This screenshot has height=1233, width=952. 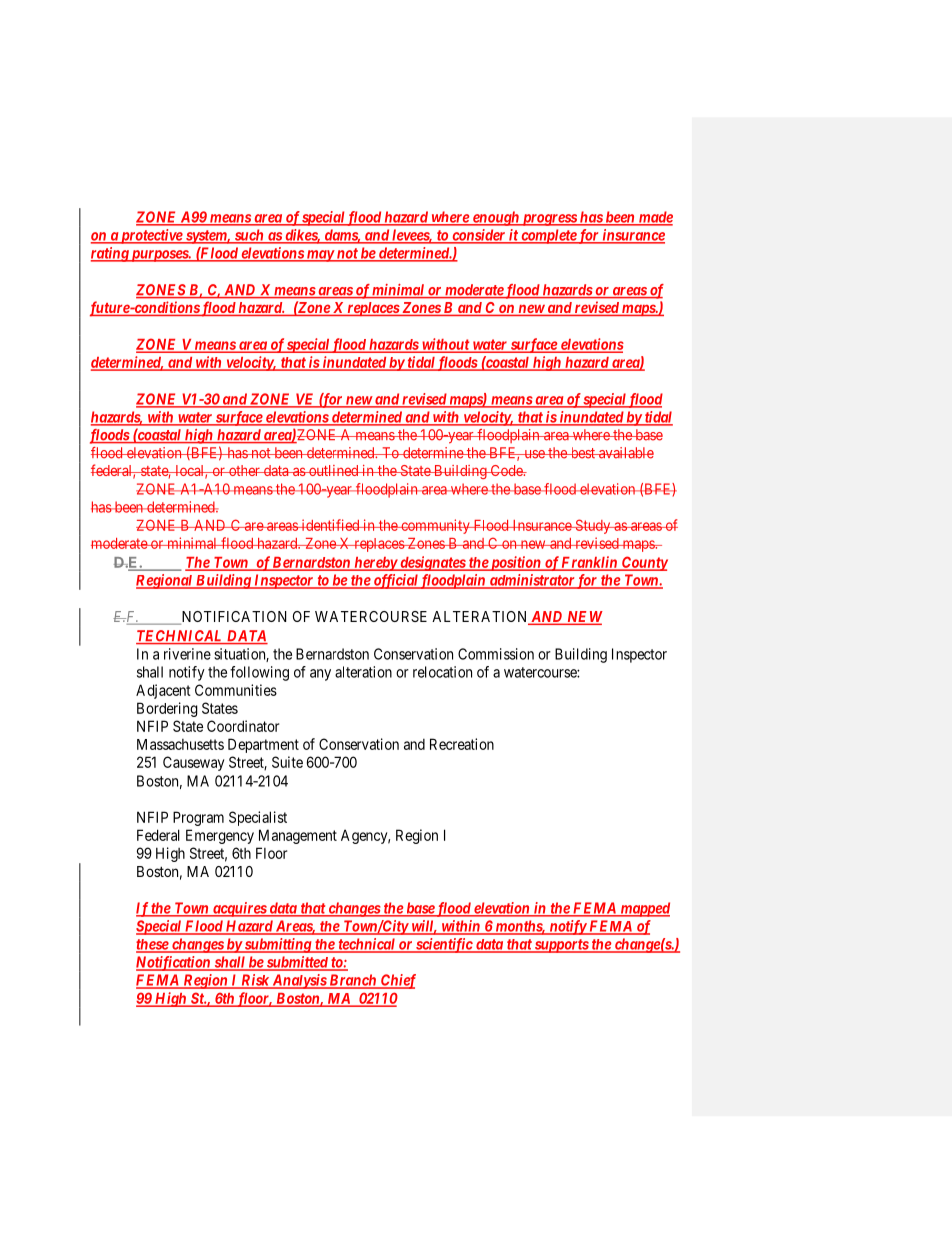 I want to click on enough, so click(x=495, y=218).
